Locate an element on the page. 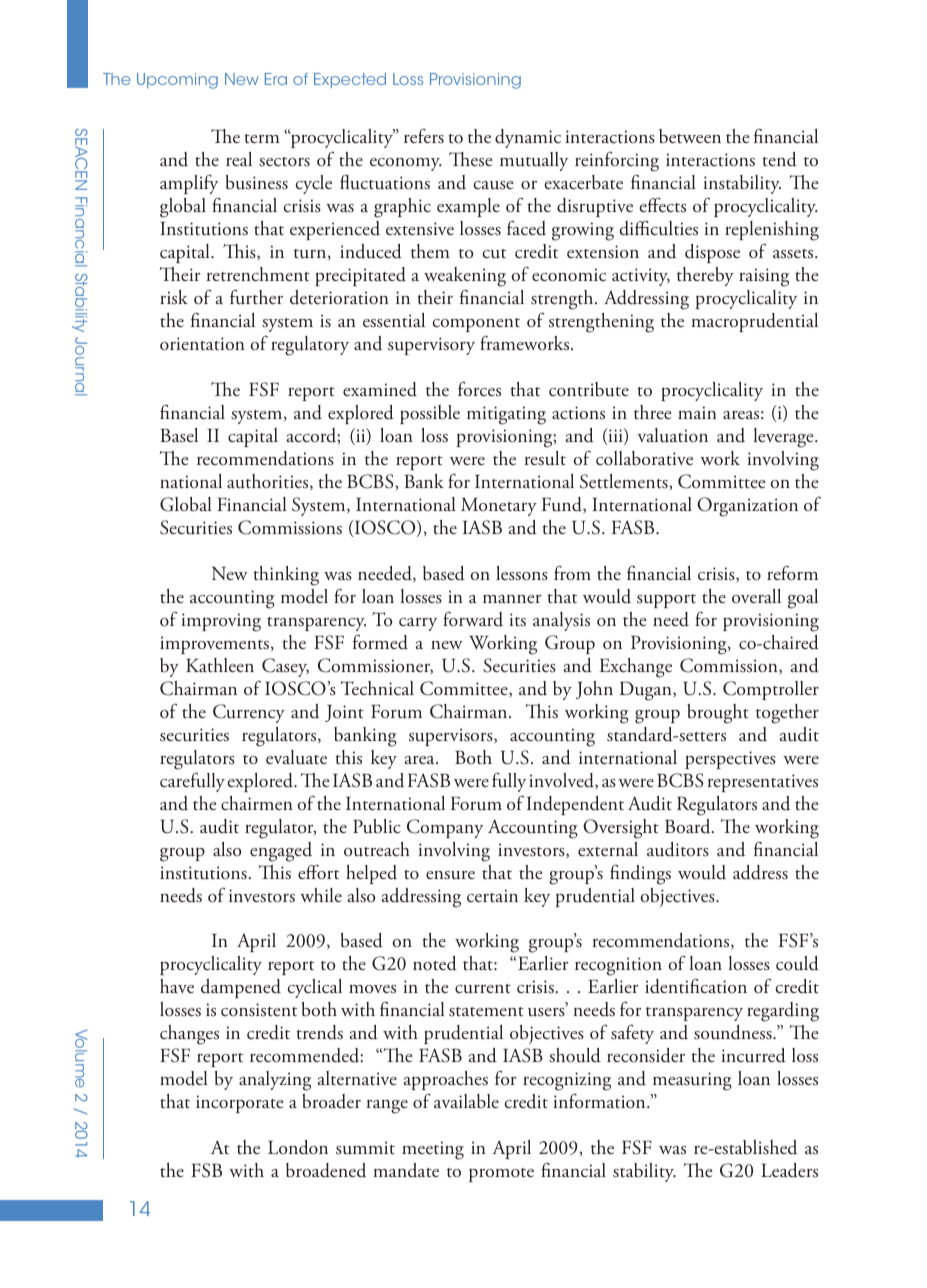 The image size is (927, 1288). dynamic is located at coordinates (528, 138).
